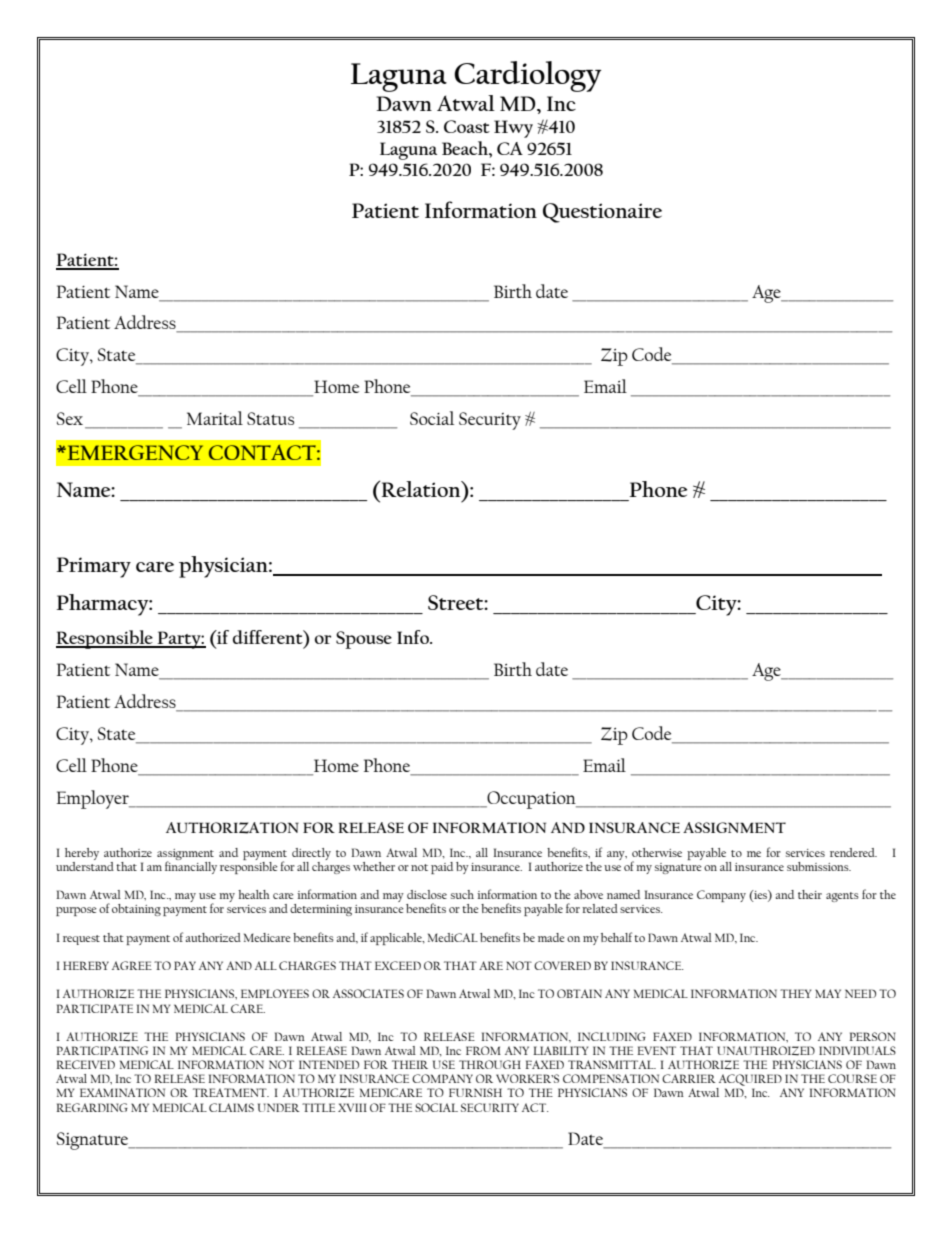 Image resolution: width=952 pixels, height=1233 pixels. What do you see at coordinates (93, 567) in the image?
I see `Primary` at bounding box center [93, 567].
